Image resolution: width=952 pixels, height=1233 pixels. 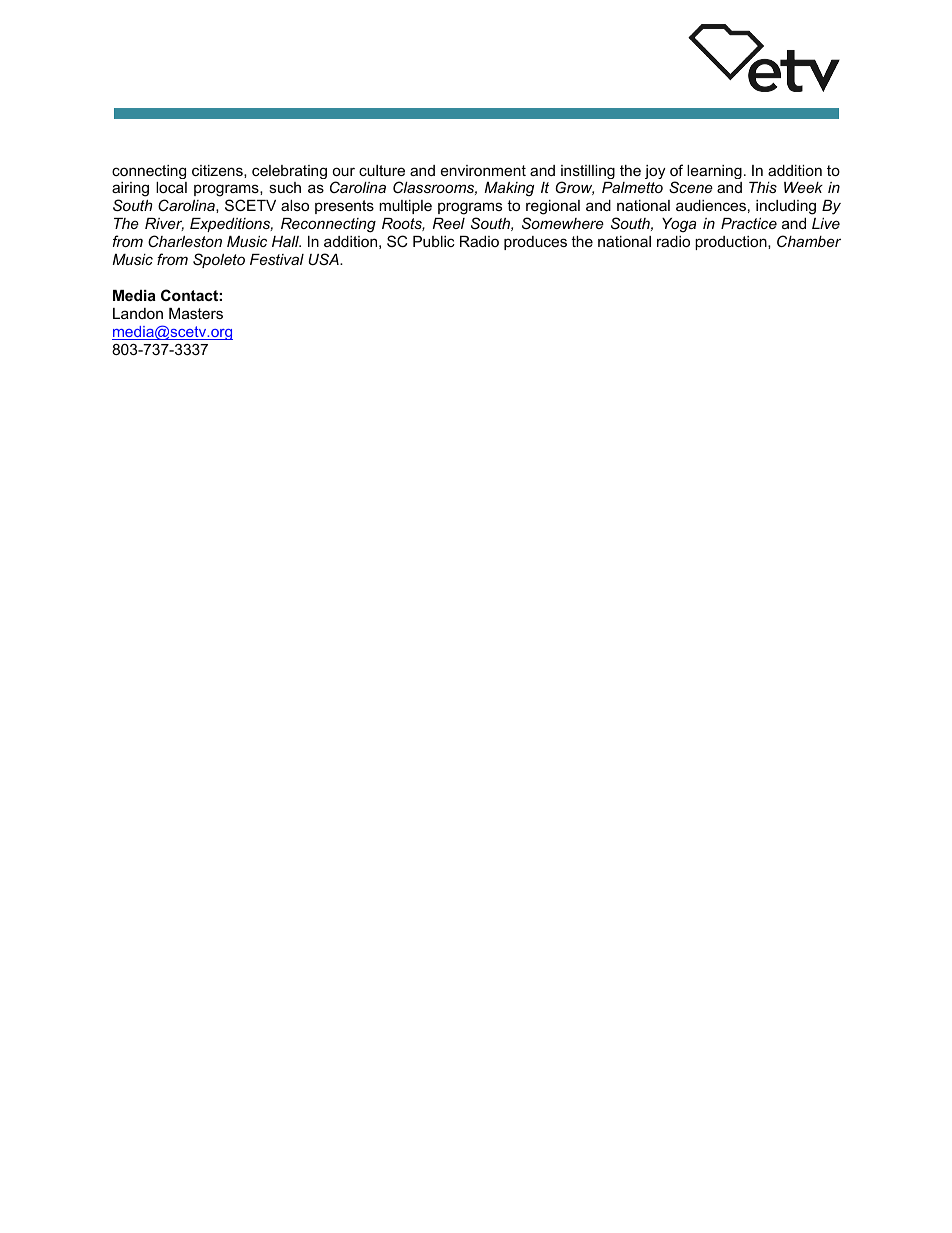 What do you see at coordinates (714, 172) in the screenshot?
I see `learning` at bounding box center [714, 172].
